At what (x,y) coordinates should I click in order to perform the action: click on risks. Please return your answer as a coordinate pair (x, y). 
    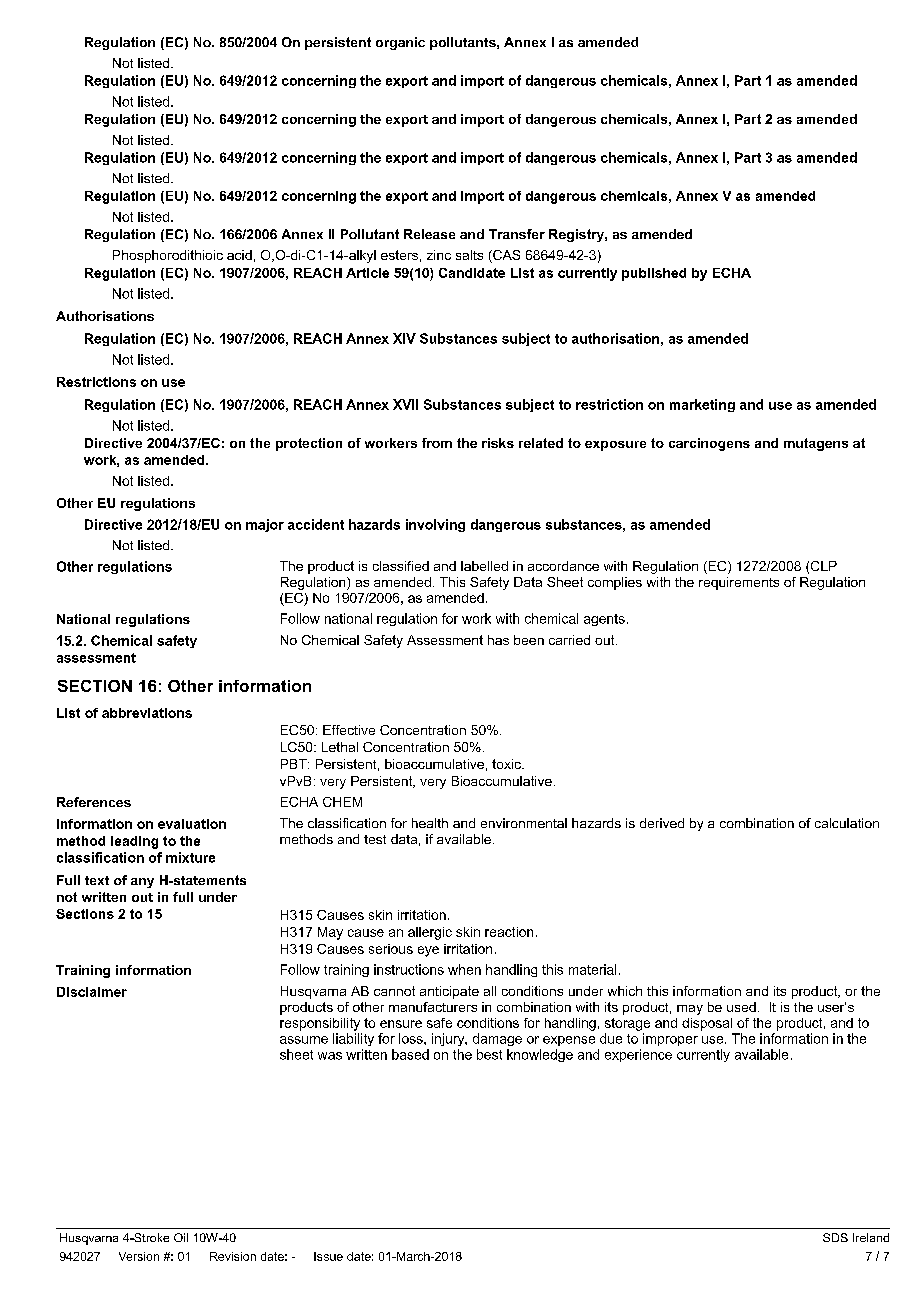
    Looking at the image, I should click on (498, 443).
